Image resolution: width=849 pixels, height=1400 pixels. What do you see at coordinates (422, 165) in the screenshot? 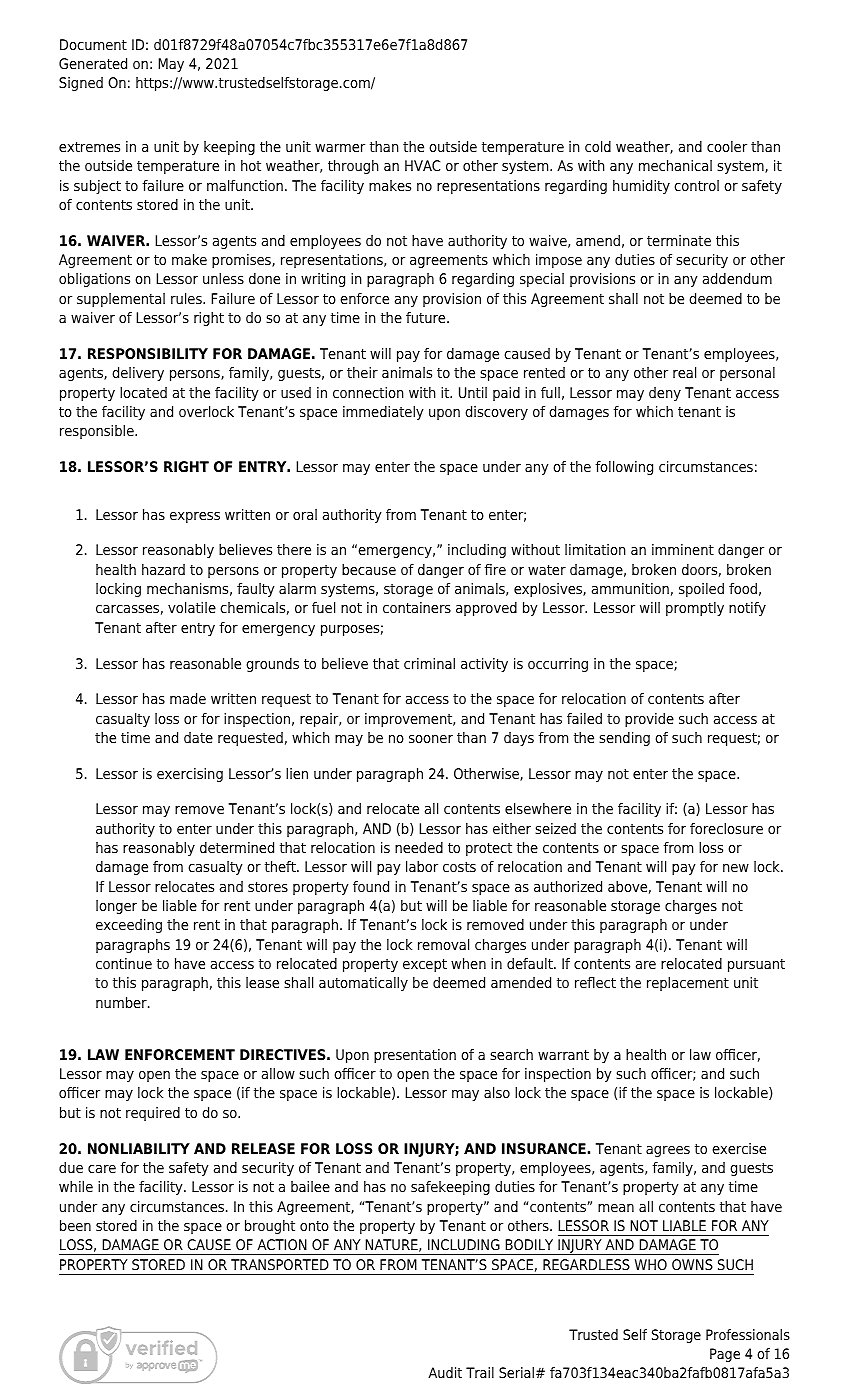
I see `HVAC` at bounding box center [422, 165].
